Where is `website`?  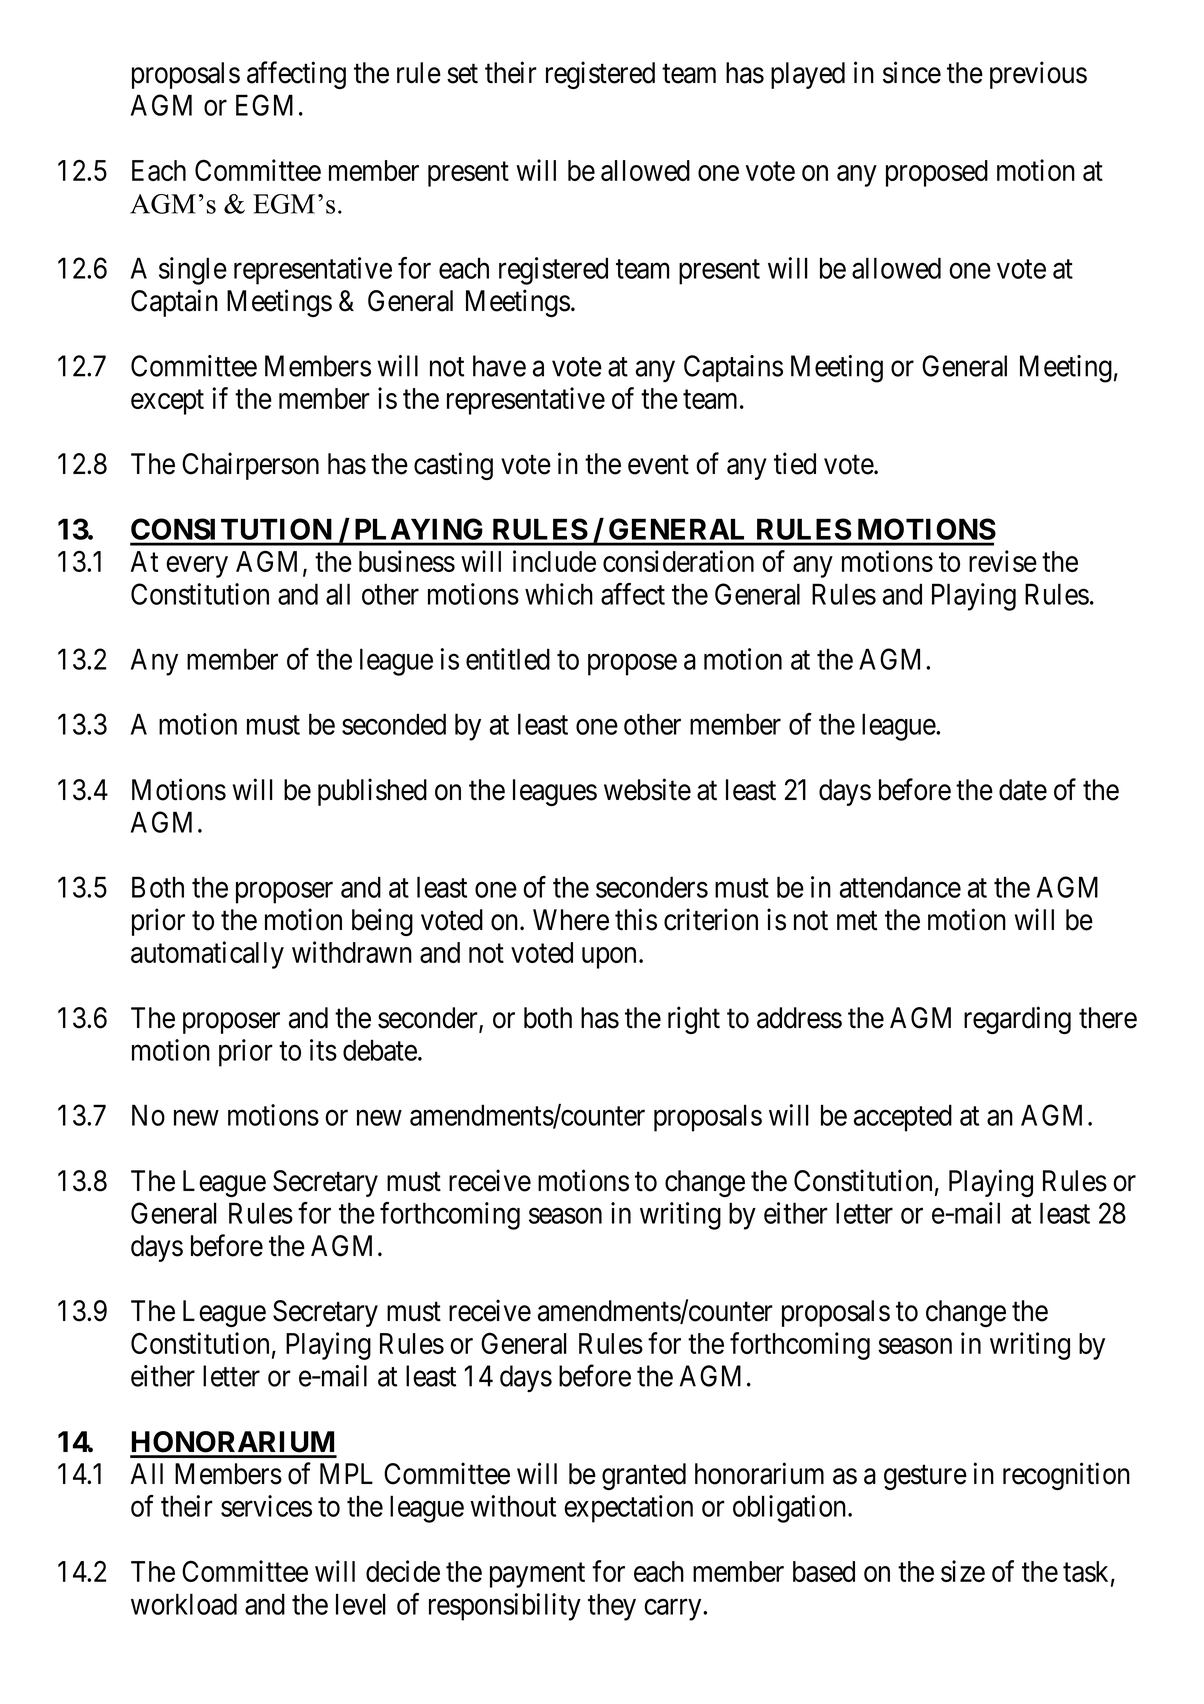 website is located at coordinates (647, 789).
